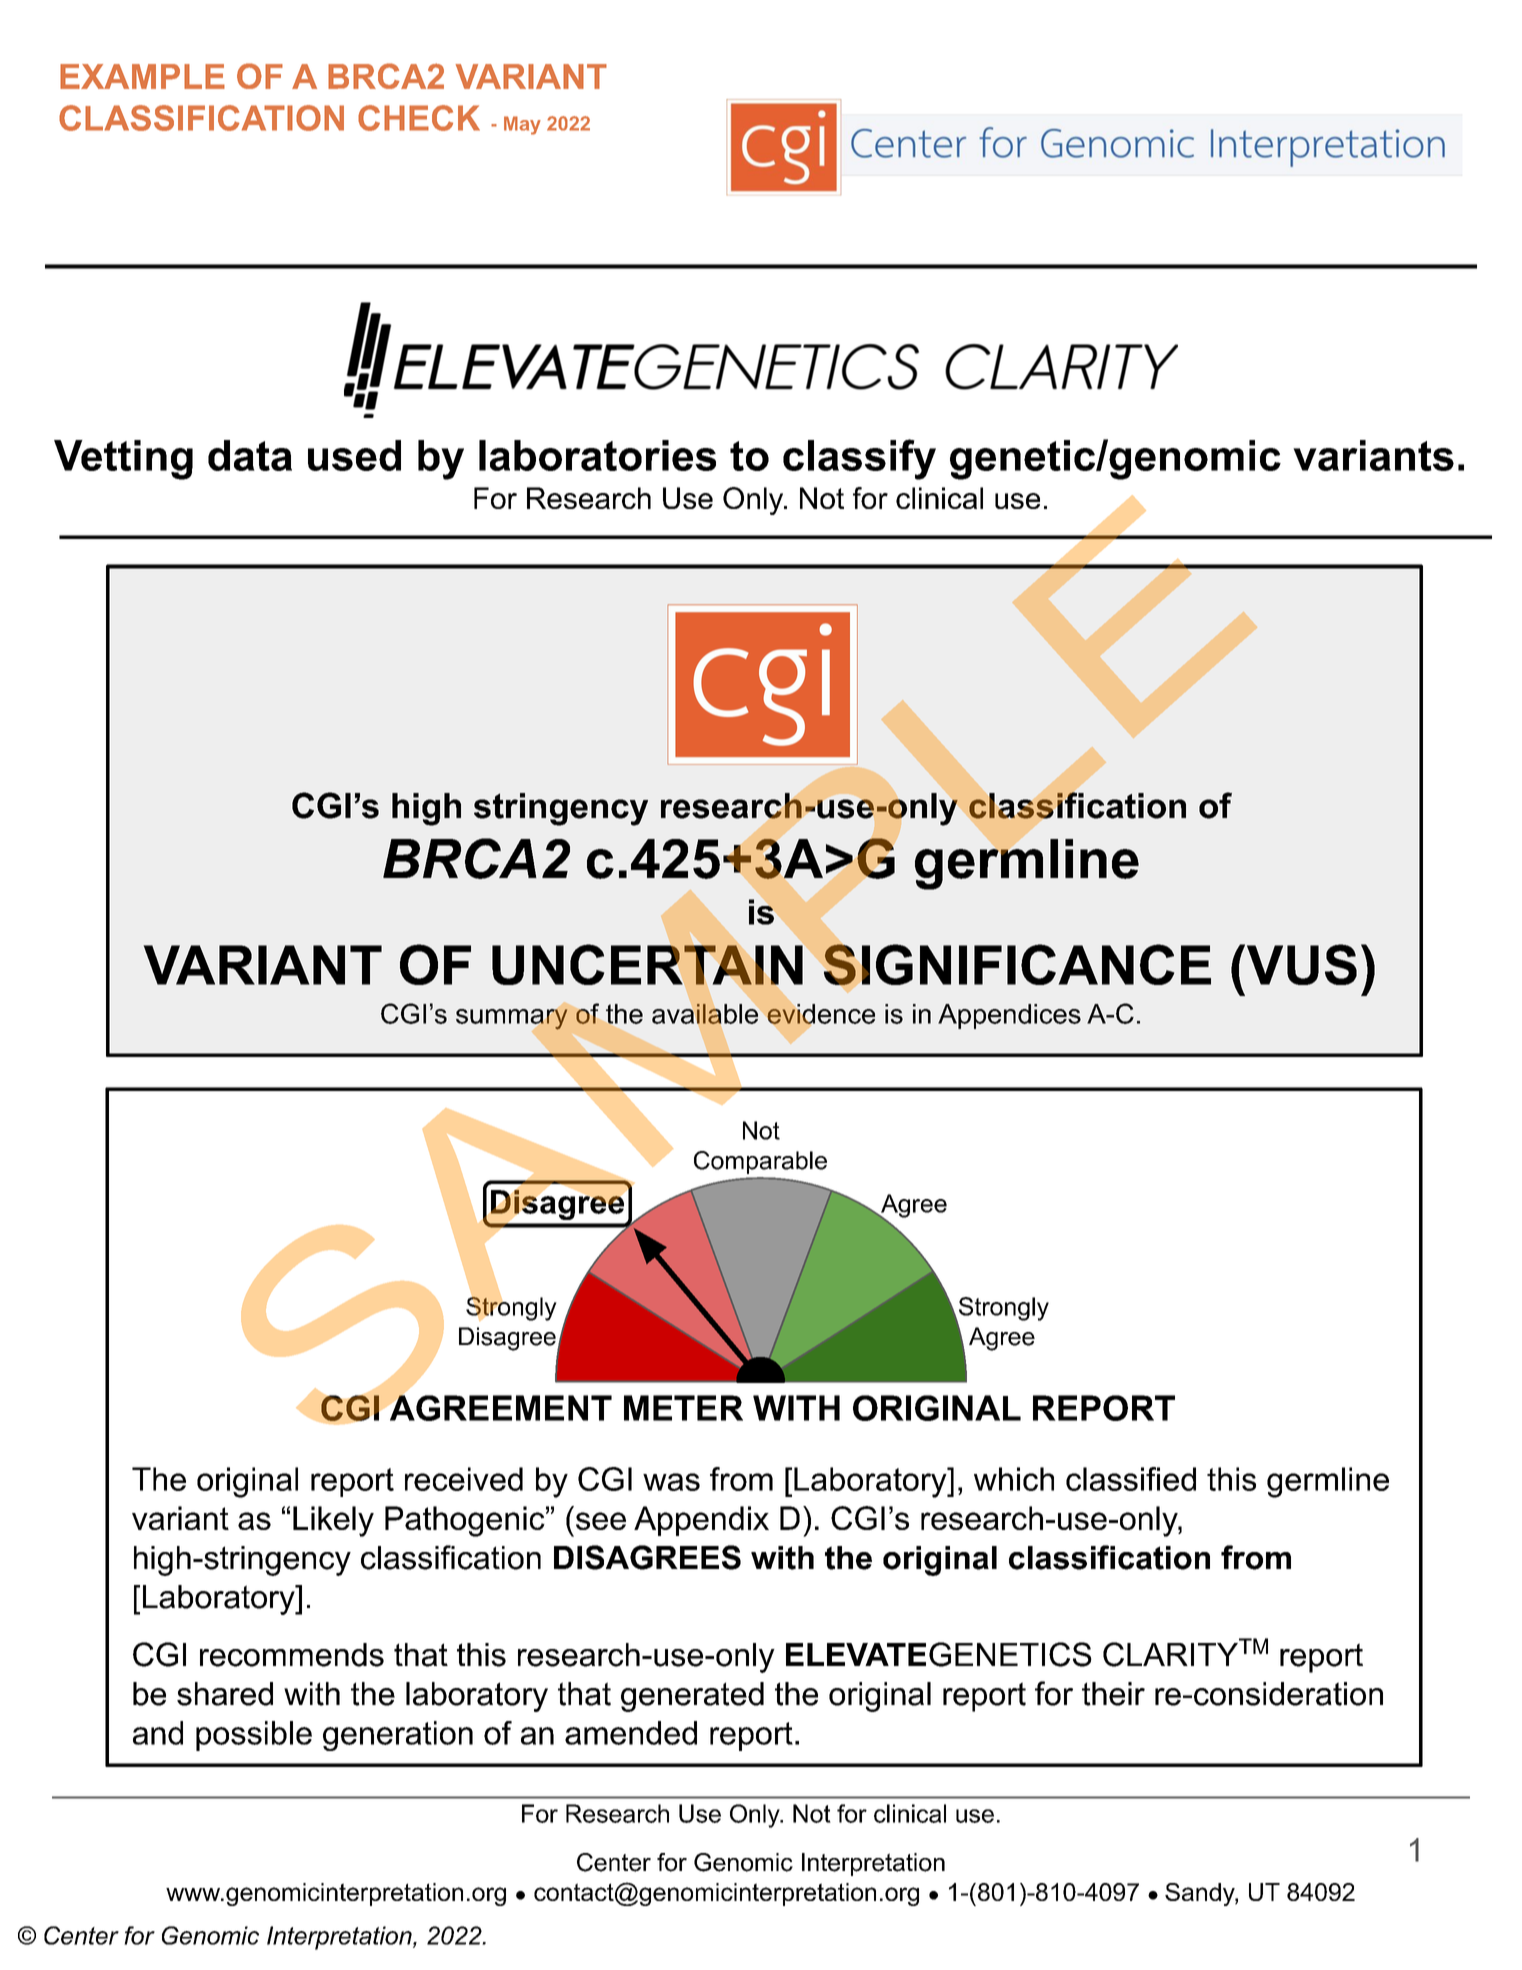  Describe the element at coordinates (225, 1694) in the screenshot. I see `shared` at that location.
